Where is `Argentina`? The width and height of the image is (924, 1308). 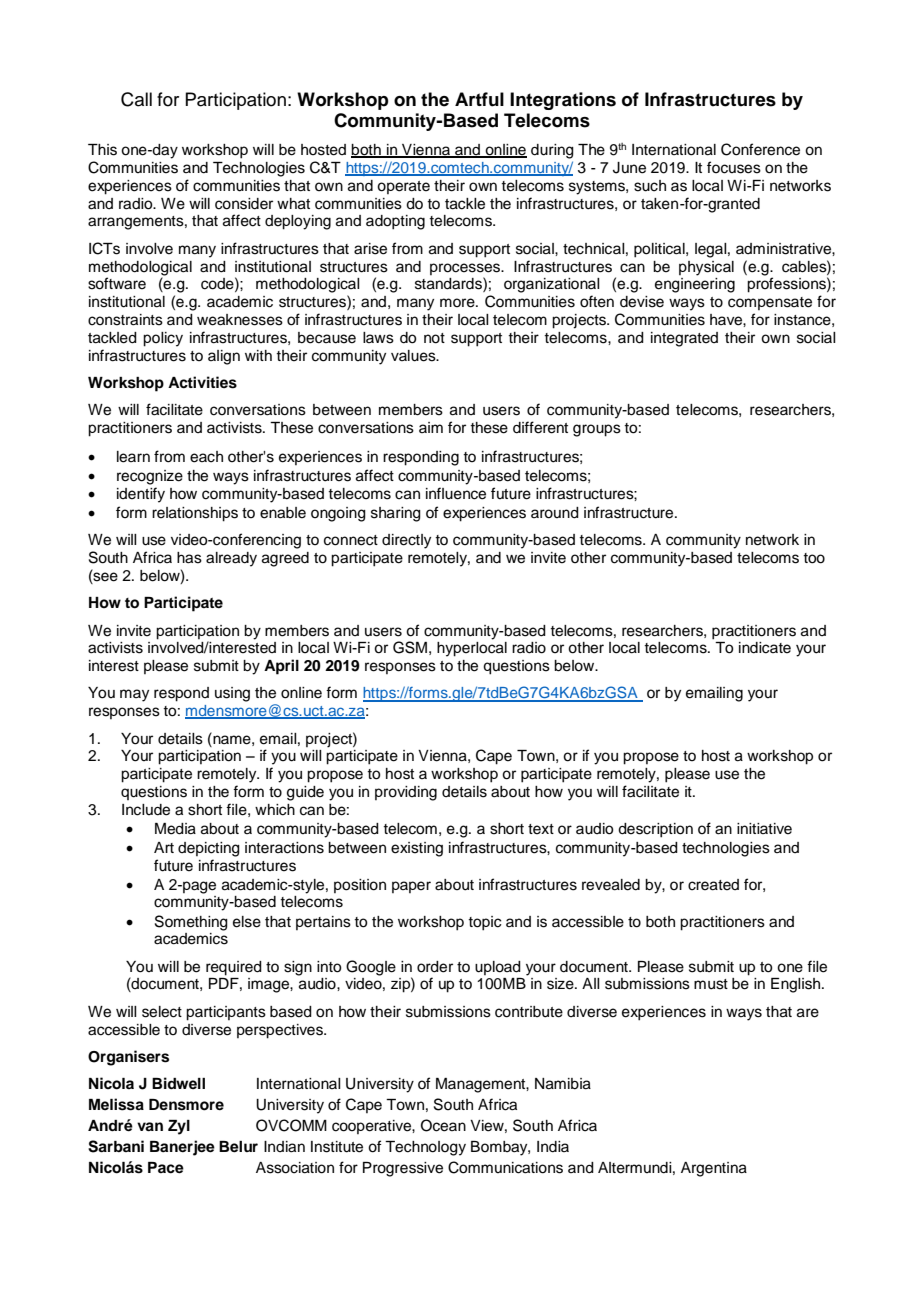 Argentina is located at coordinates (714, 1169).
